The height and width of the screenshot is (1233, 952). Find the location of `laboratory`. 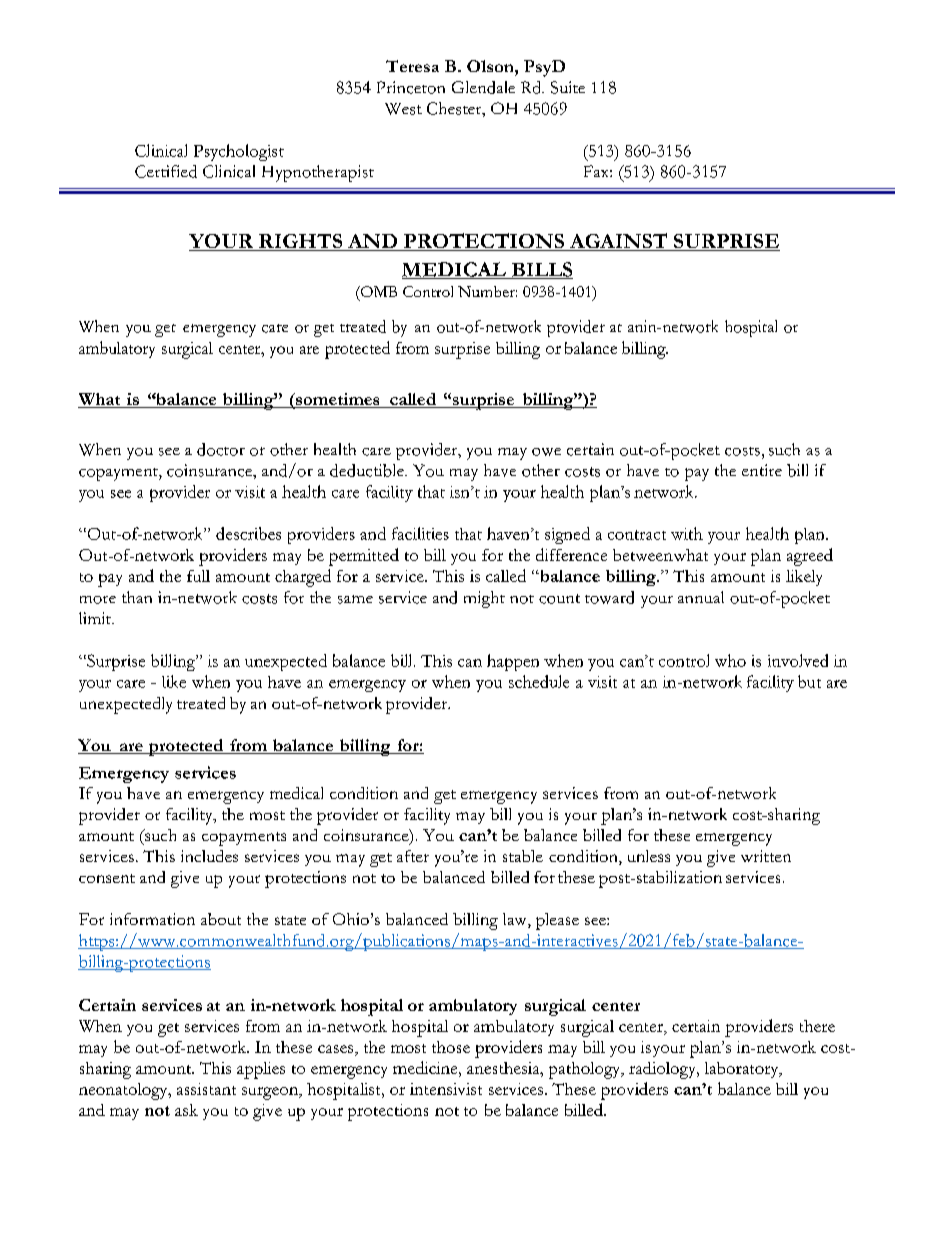

laboratory is located at coordinates (743, 1070).
